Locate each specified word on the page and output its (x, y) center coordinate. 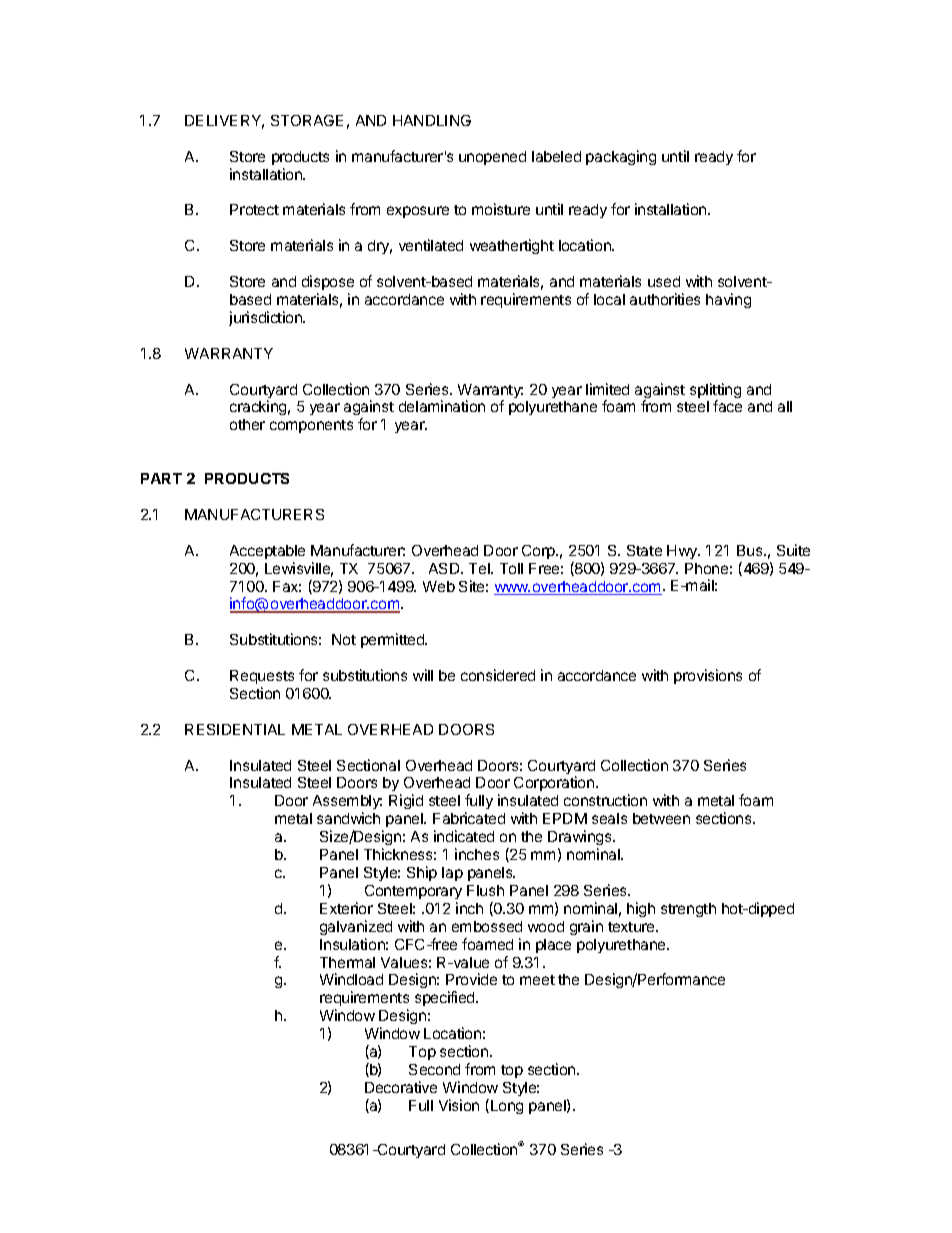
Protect (254, 209)
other (247, 424)
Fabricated (469, 818)
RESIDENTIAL (235, 729)
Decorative (401, 1087)
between (661, 818)
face (727, 406)
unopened (492, 158)
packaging (621, 157)
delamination (442, 406)
